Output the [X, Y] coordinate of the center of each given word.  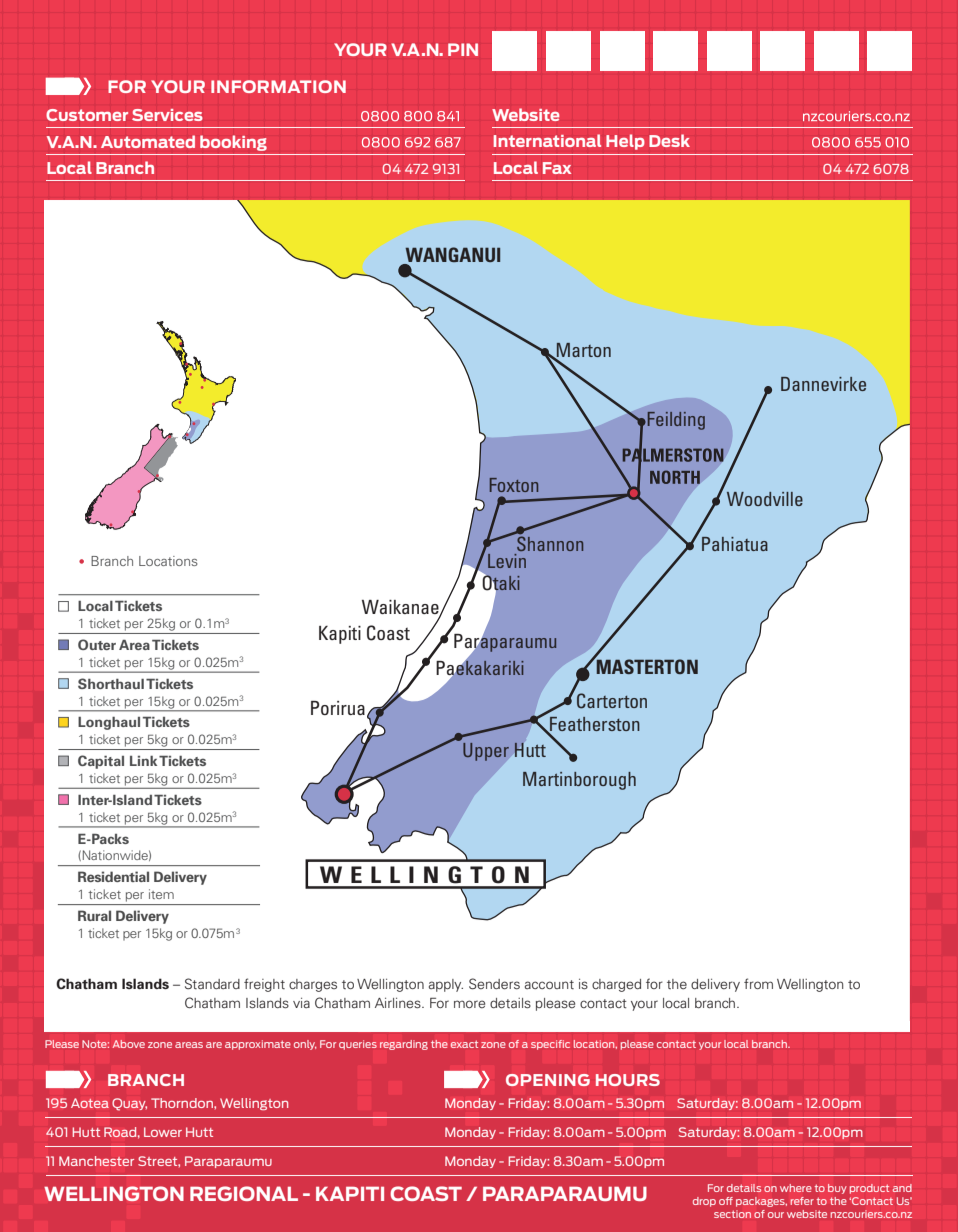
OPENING [548, 1080]
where [796, 1188]
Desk [669, 140]
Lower [163, 1132]
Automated [148, 141]
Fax [557, 168]
